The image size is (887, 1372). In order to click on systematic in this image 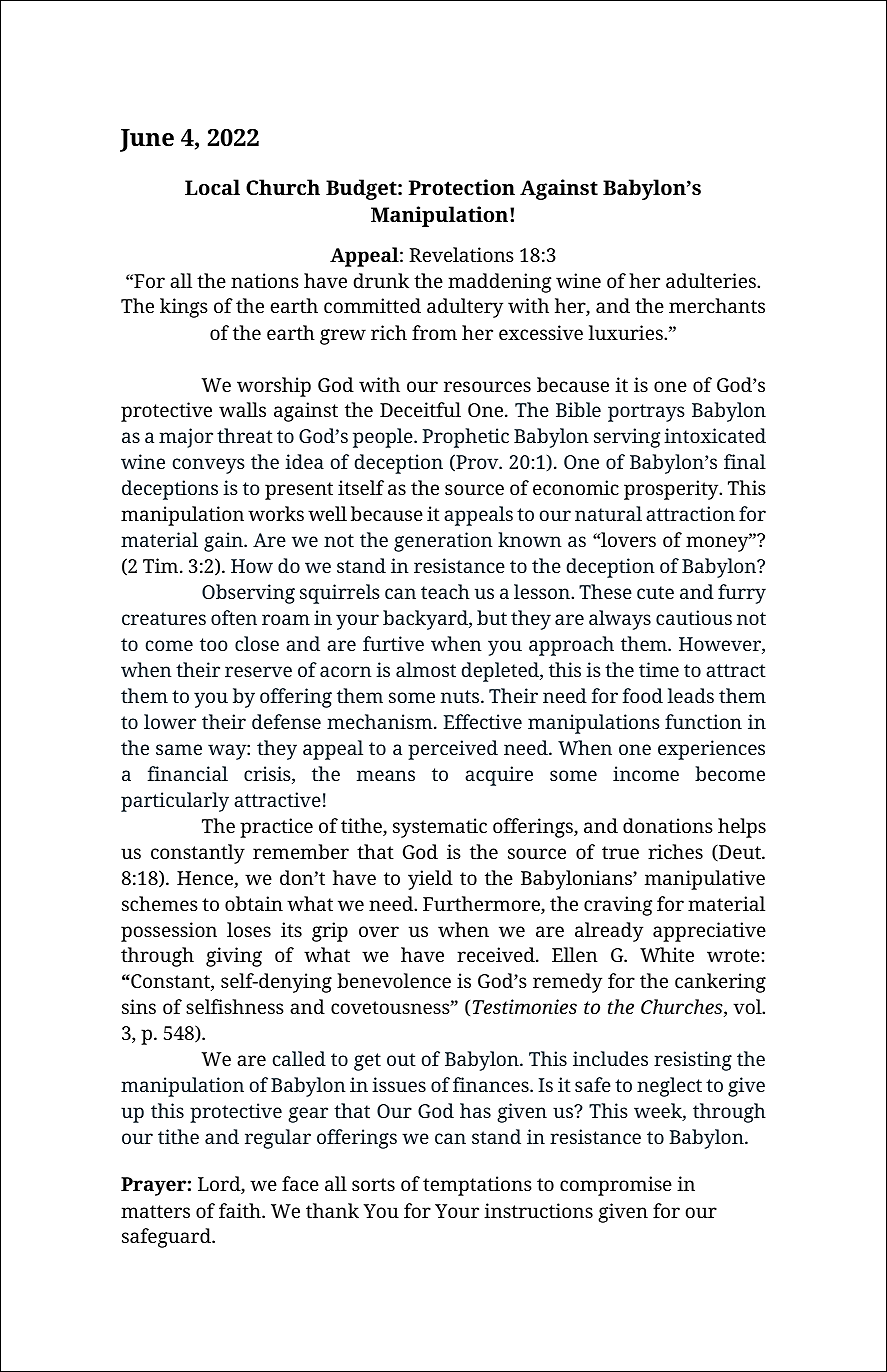, I will do `click(440, 828)`.
